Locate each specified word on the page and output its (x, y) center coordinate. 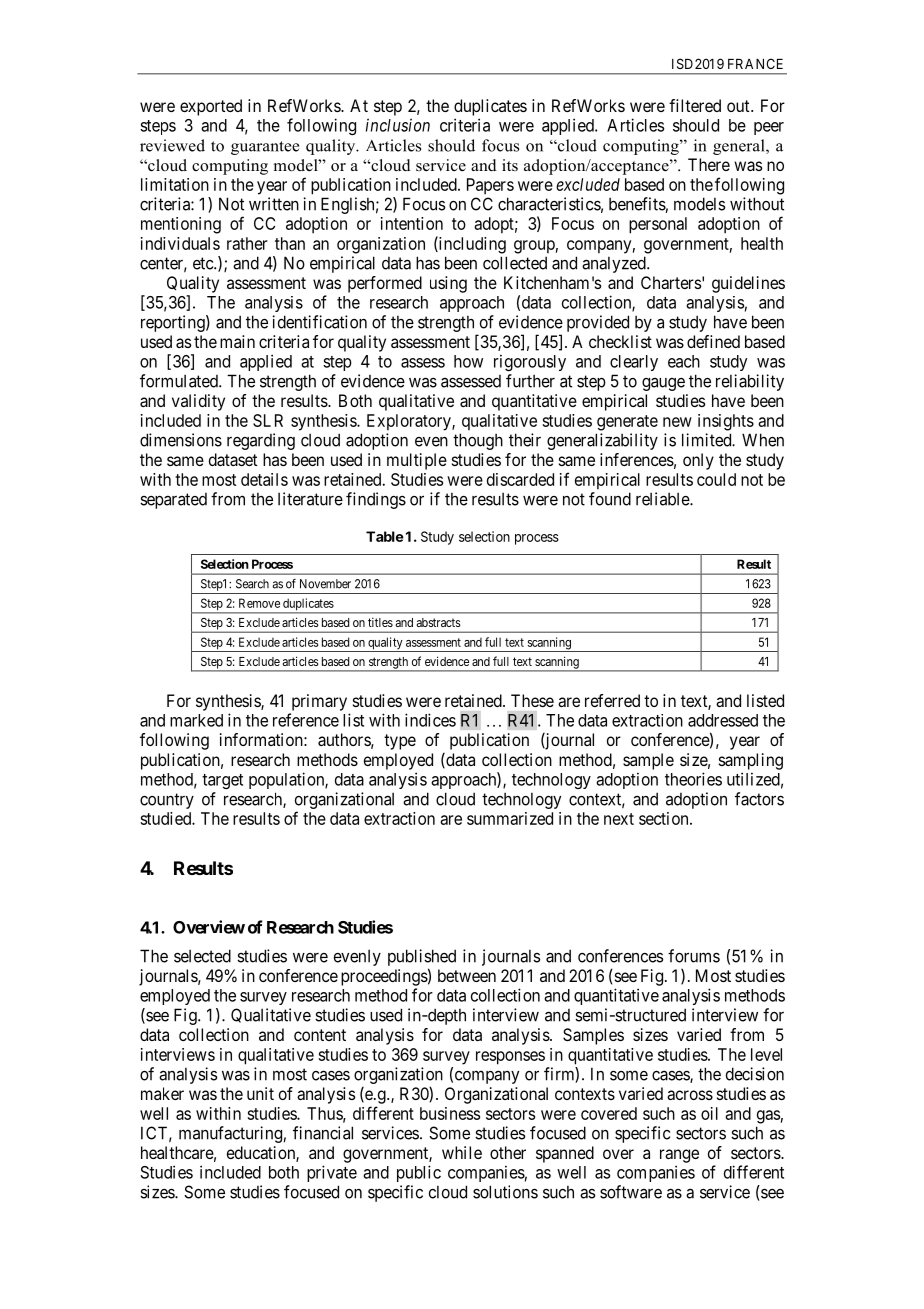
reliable (663, 499)
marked (196, 720)
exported (211, 107)
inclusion (398, 125)
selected (202, 956)
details (264, 479)
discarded (520, 479)
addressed (723, 720)
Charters (671, 282)
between (467, 975)
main (237, 341)
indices (430, 720)
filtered (695, 105)
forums (694, 956)
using (448, 284)
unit (260, 1093)
